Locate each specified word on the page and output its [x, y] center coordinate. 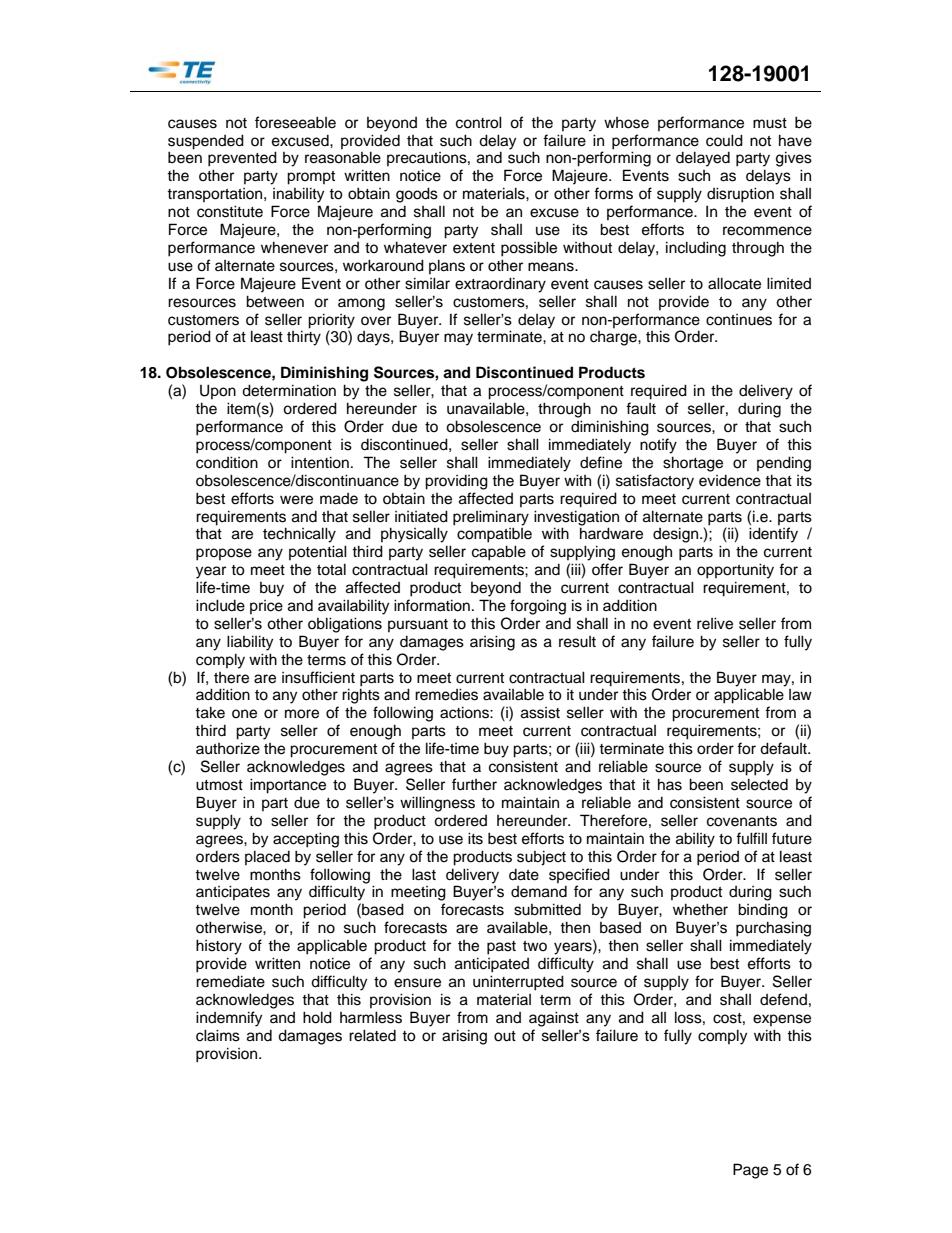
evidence [730, 481]
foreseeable [295, 122]
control [479, 122]
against [554, 1019]
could [724, 140]
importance [288, 786]
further [474, 784]
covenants [742, 821]
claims [218, 1035]
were [296, 500]
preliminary [491, 518]
